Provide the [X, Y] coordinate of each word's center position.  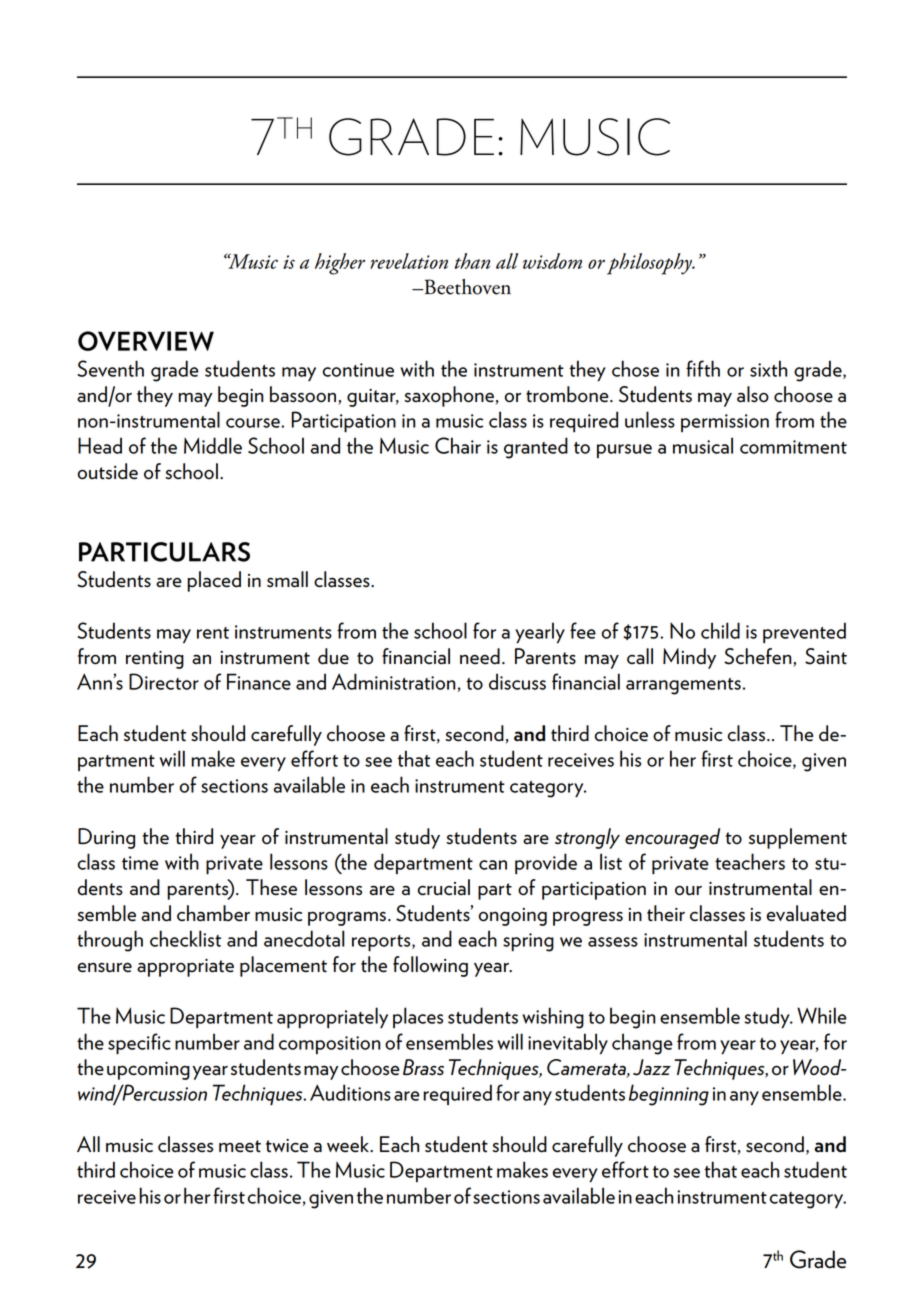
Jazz [652, 1067]
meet [240, 1146]
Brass [423, 1067]
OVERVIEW [146, 341]
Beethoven [466, 287]
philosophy [650, 264]
